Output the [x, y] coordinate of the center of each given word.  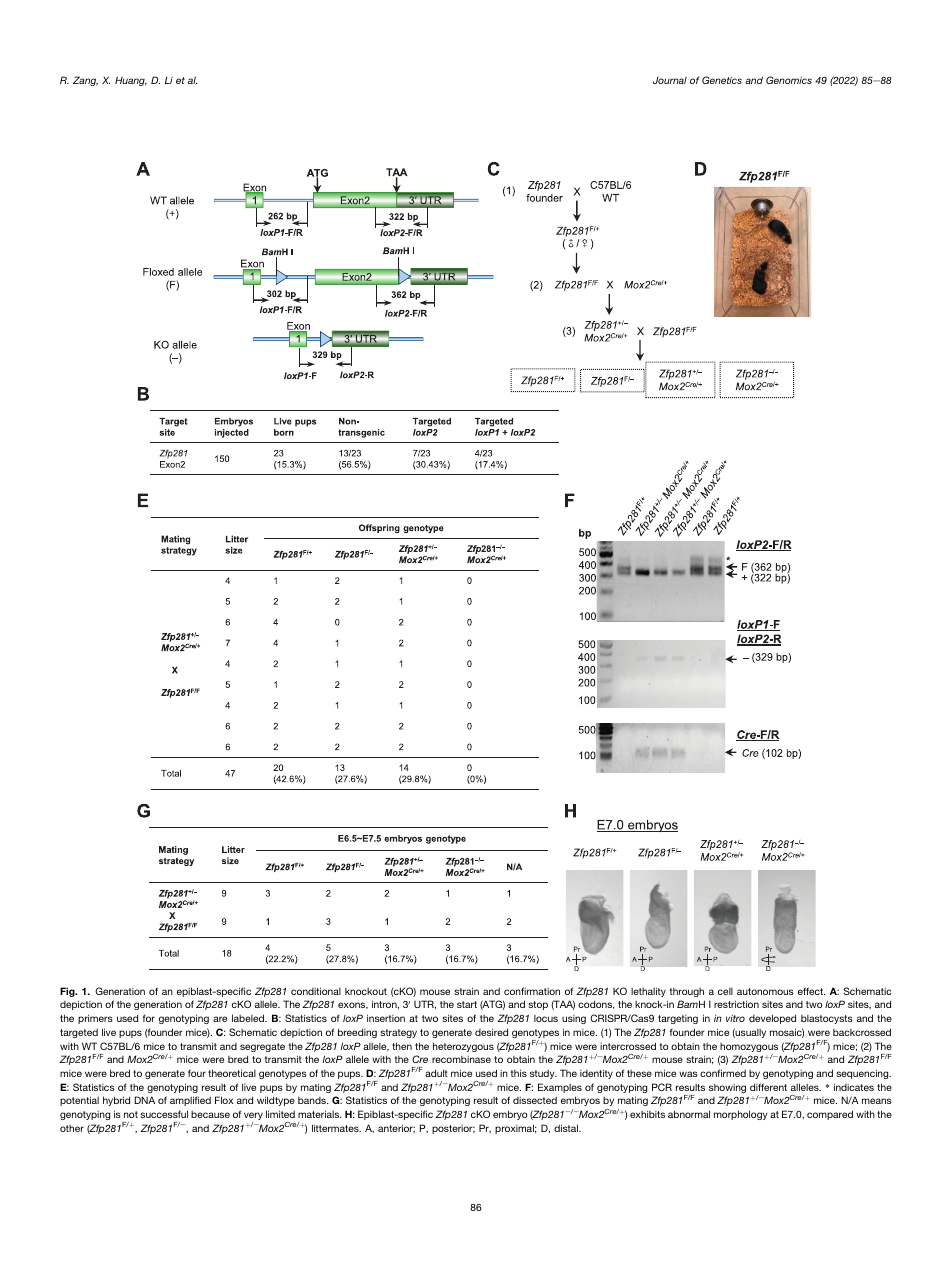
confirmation [532, 991]
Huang [131, 81]
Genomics [789, 80]
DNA [144, 1100]
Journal [670, 80]
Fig [68, 992]
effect [811, 991]
